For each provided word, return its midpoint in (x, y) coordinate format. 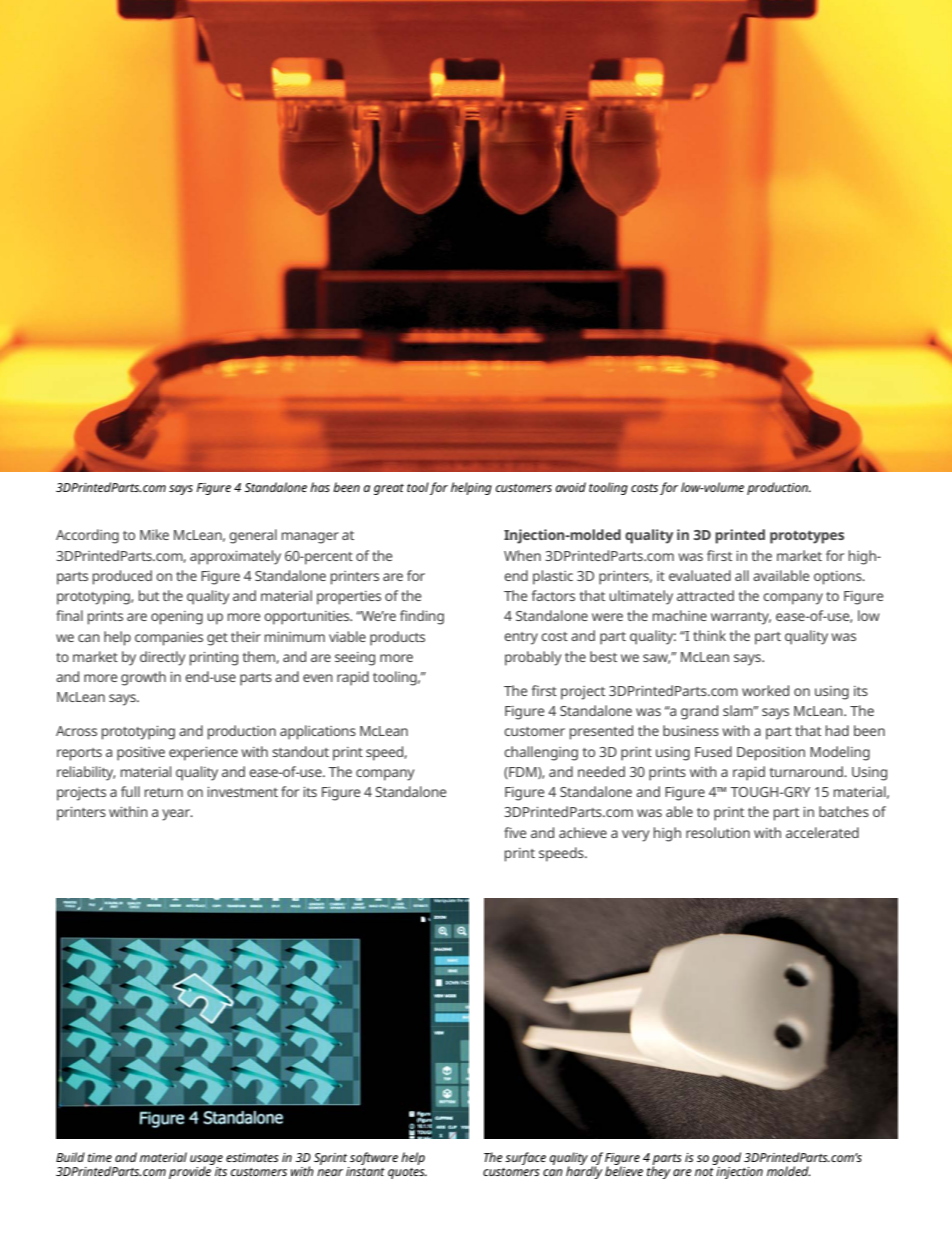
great (389, 489)
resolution (718, 832)
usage (206, 1161)
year (177, 815)
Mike (154, 534)
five (515, 832)
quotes (407, 1173)
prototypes (807, 537)
